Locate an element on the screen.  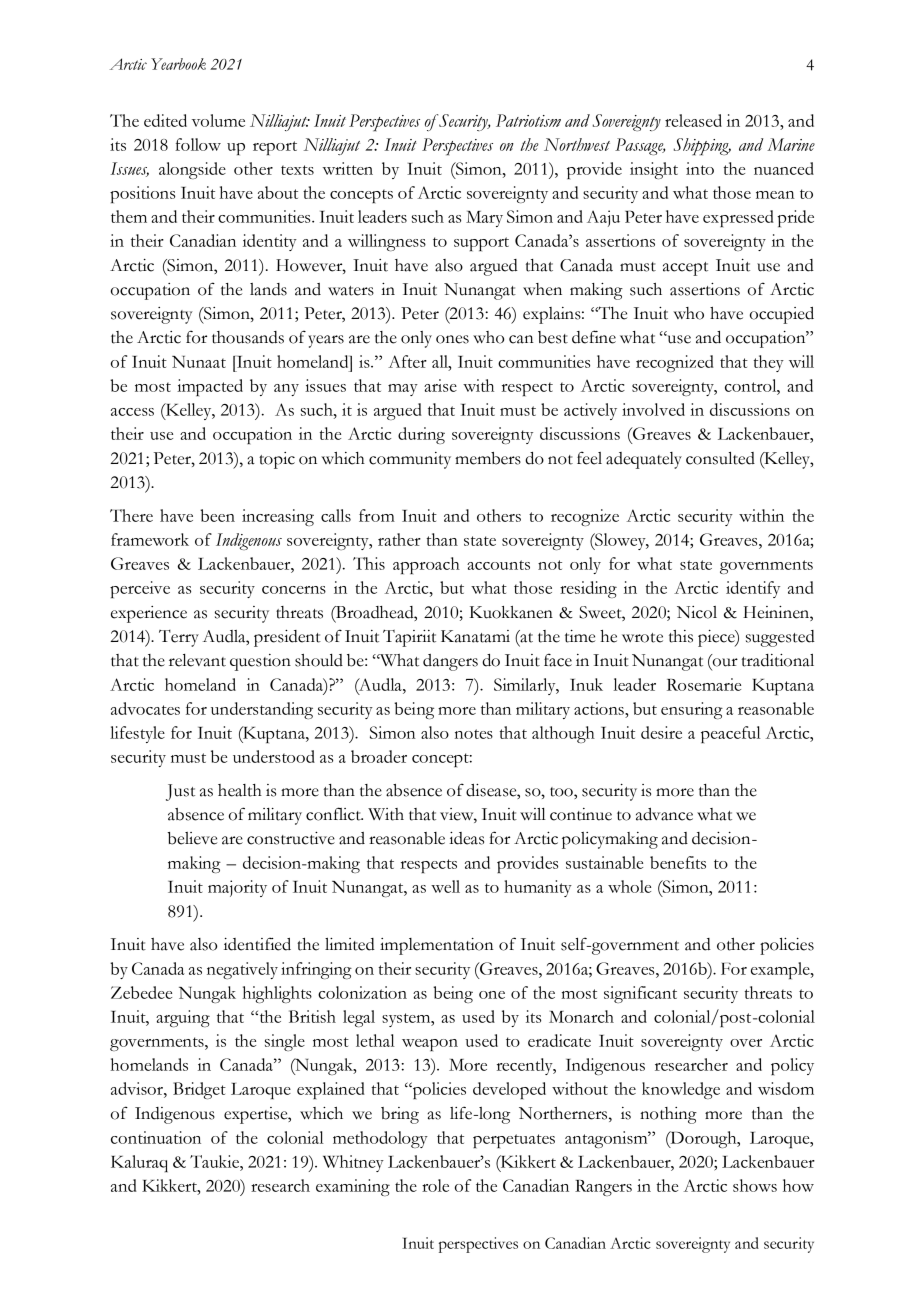
members is located at coordinates (488, 458).
